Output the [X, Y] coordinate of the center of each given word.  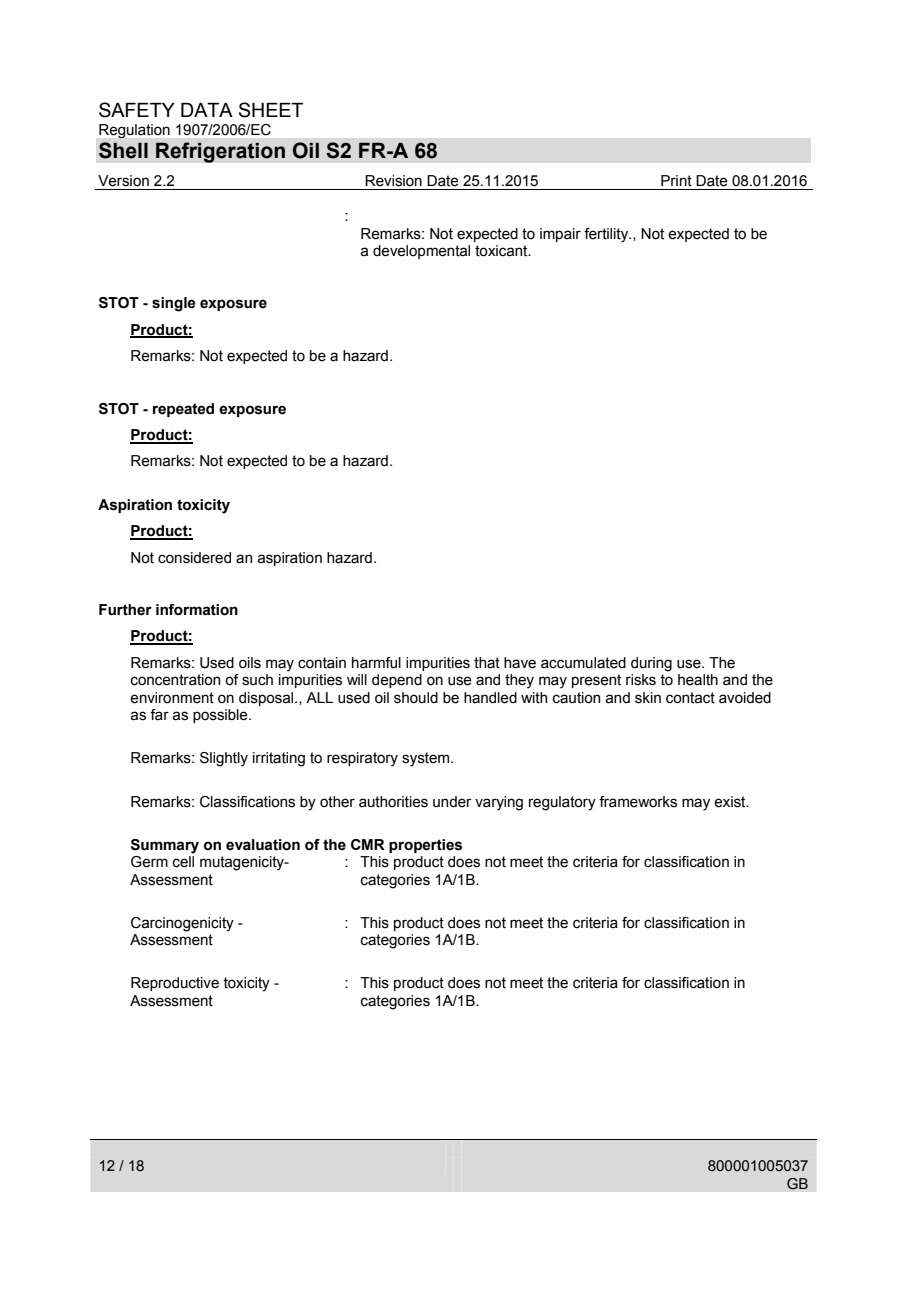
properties [425, 846]
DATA [207, 110]
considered [194, 558]
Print [676, 181]
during [651, 664]
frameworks [638, 802]
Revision [393, 181]
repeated [183, 410]
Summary [165, 846]
